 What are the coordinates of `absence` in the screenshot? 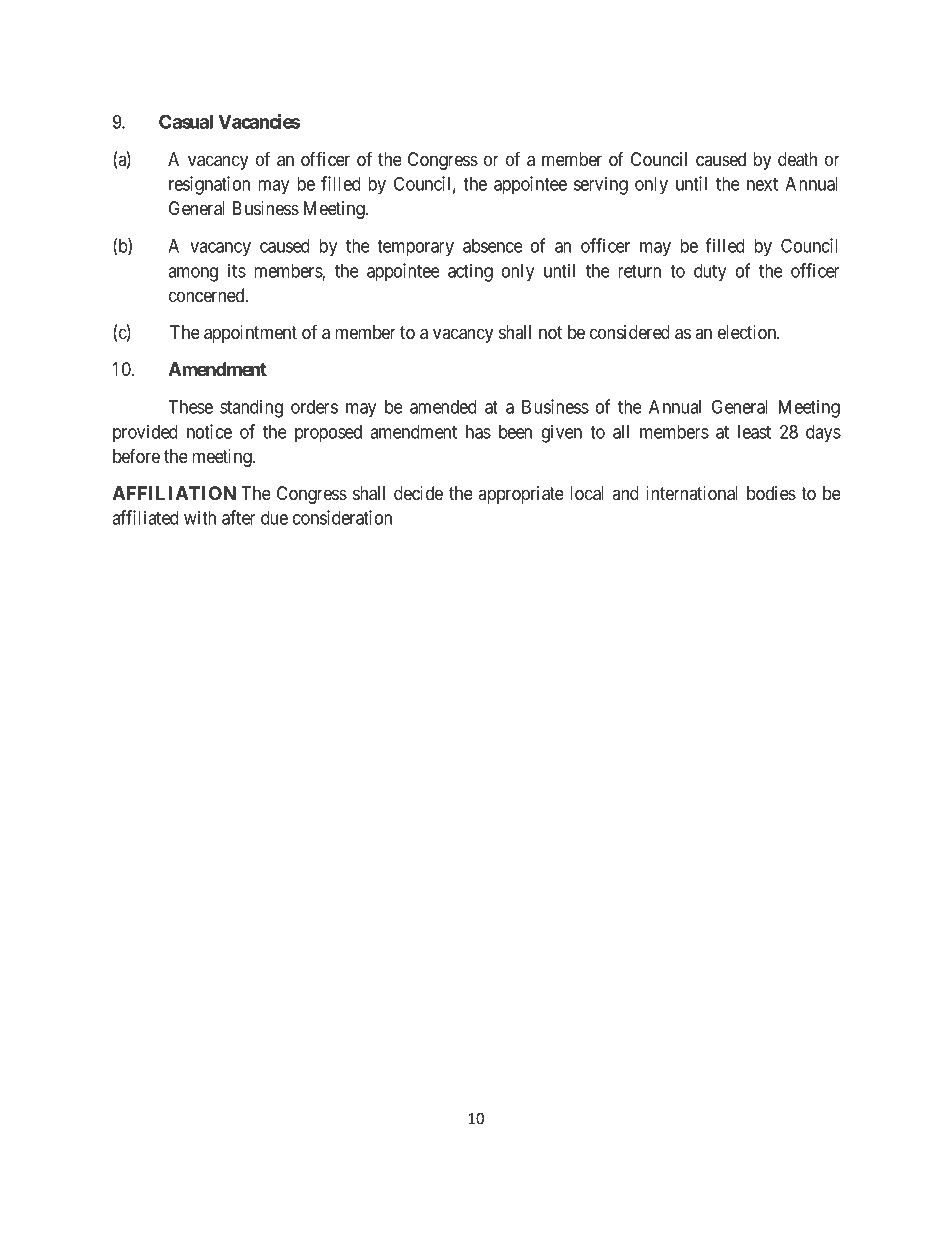 It's located at (493, 246).
